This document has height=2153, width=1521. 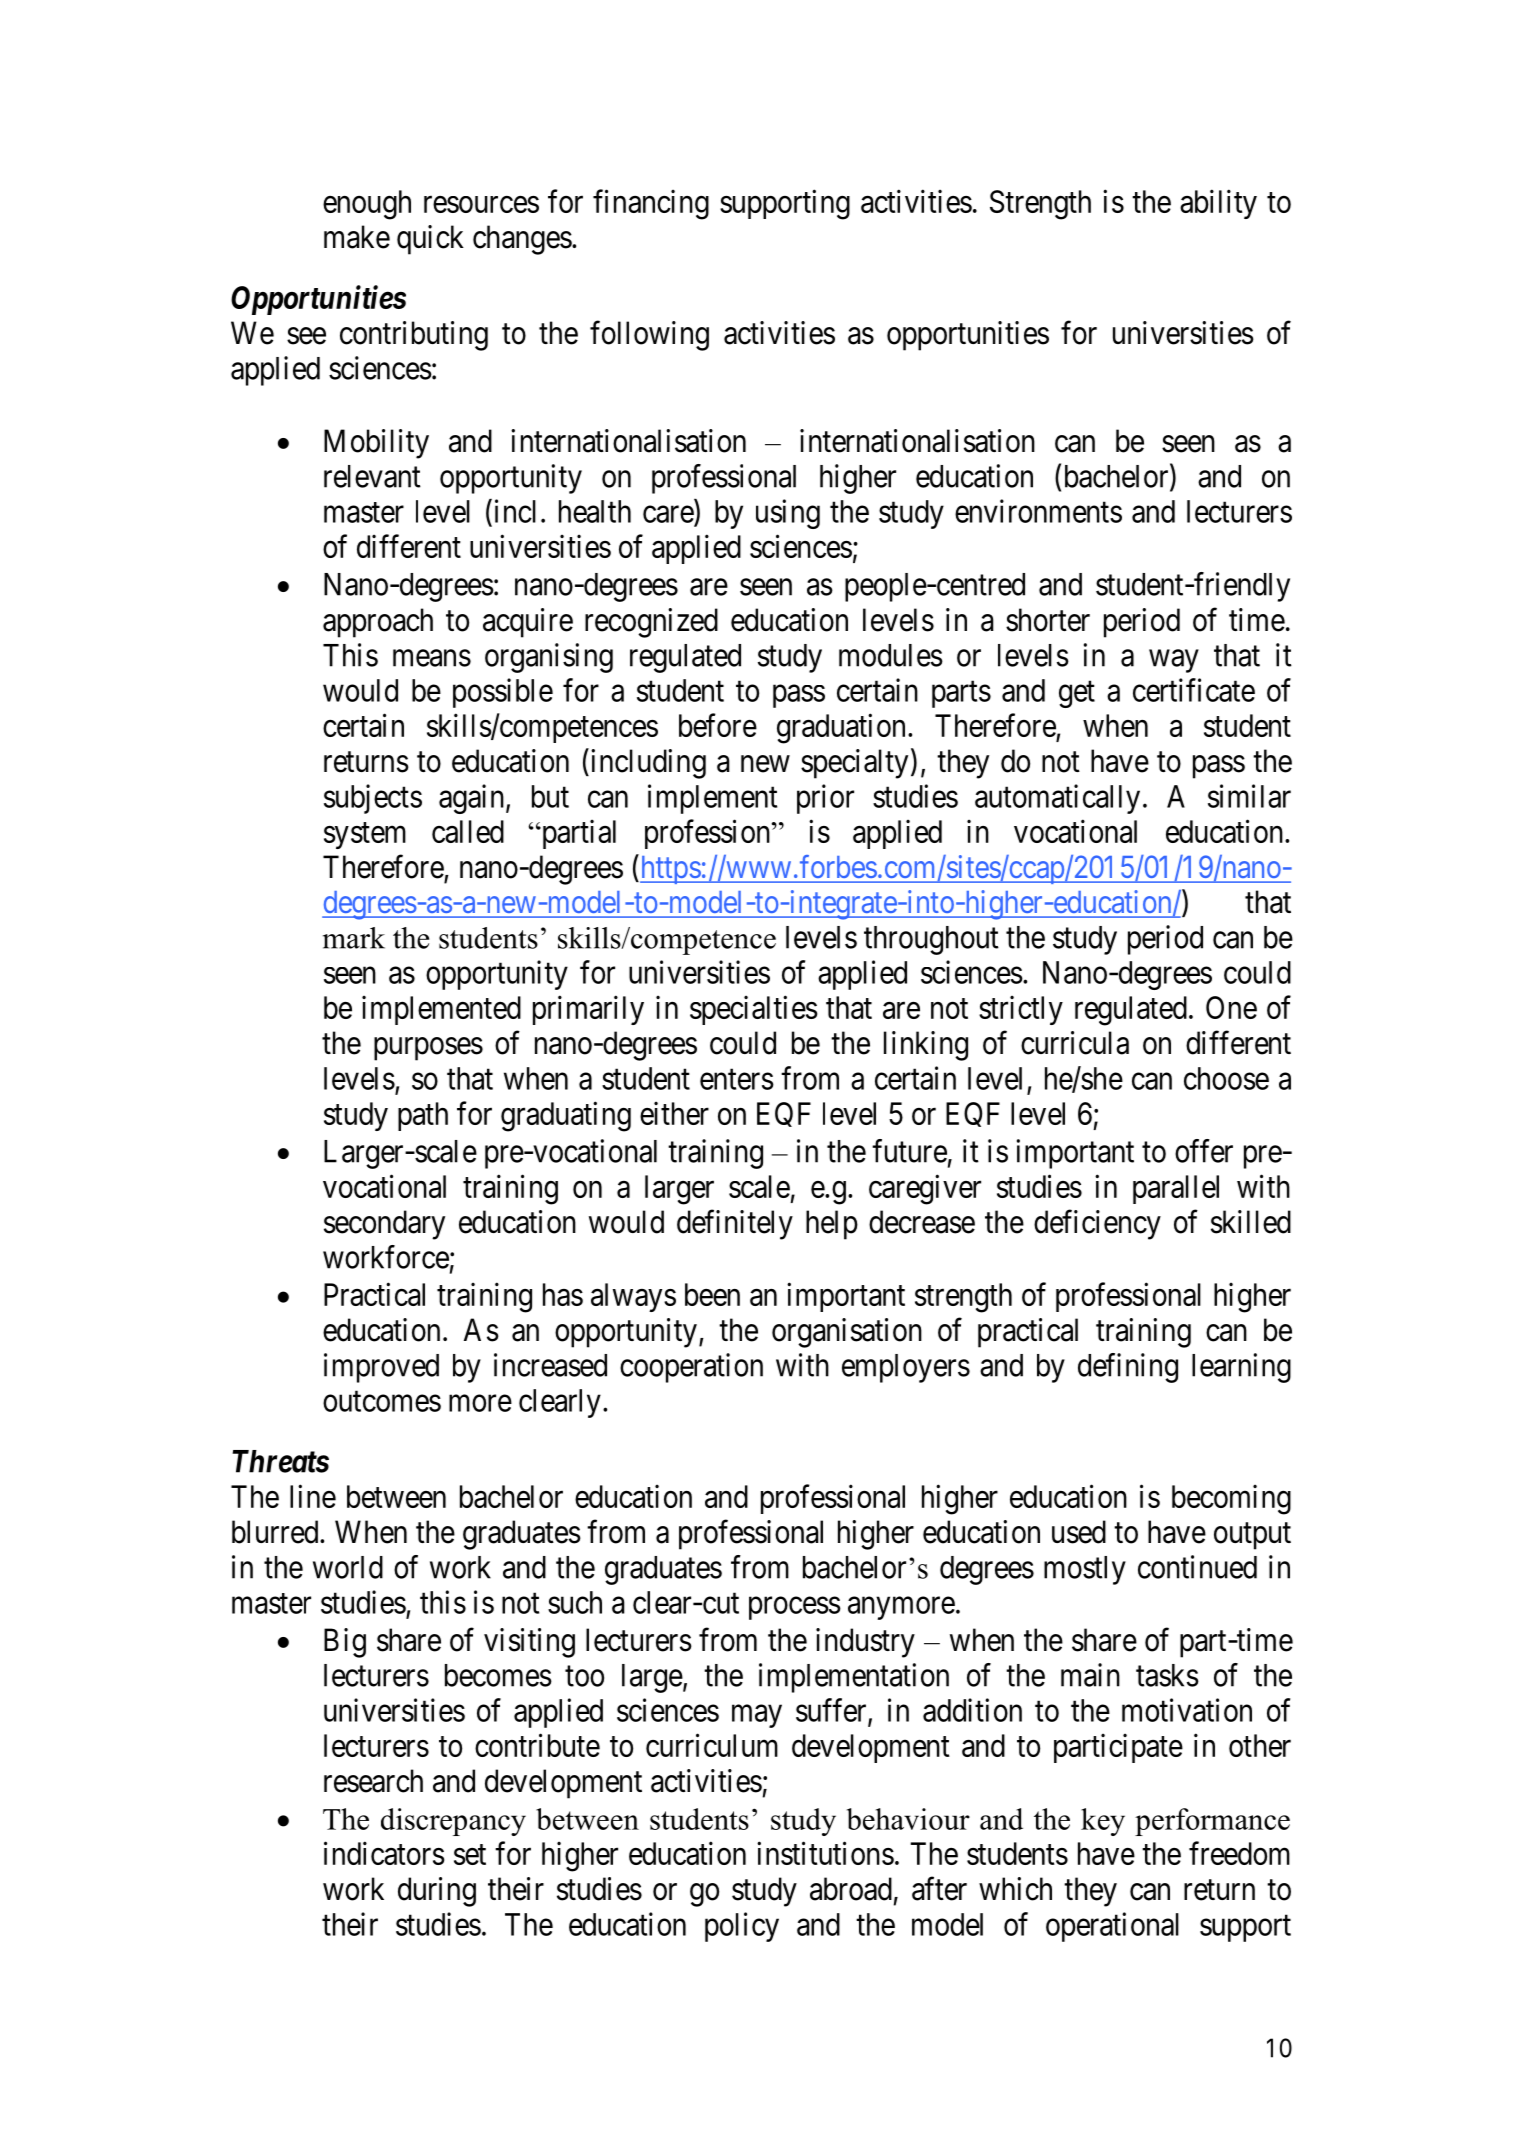 I want to click on during, so click(x=437, y=1892).
